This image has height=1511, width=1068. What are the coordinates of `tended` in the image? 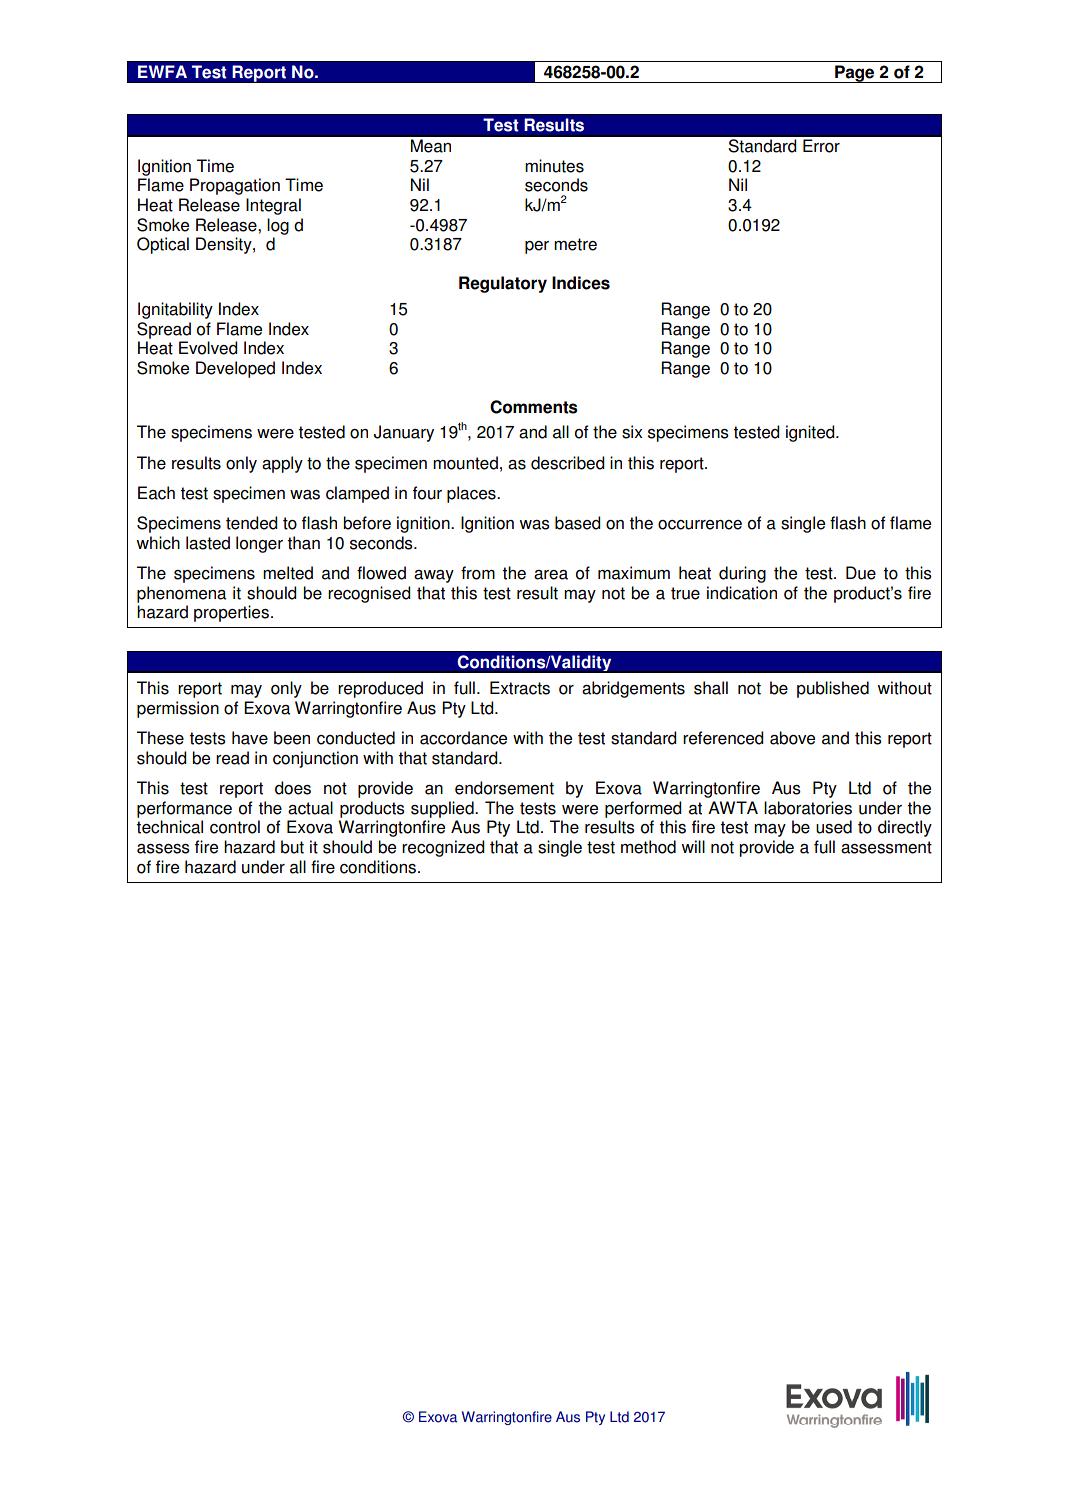 It's located at (252, 523).
